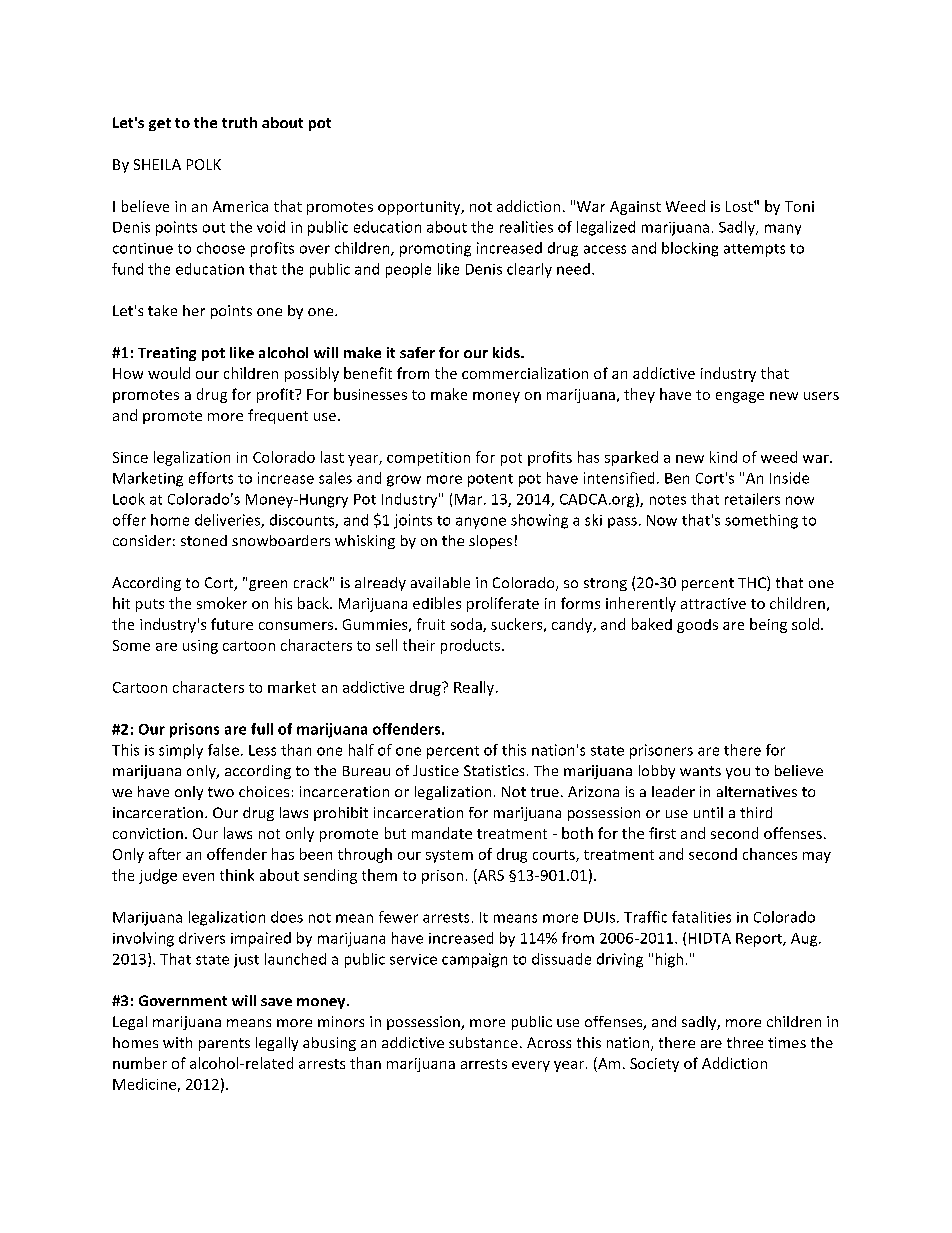  Describe the element at coordinates (483, 1042) in the image. I see `substance` at that location.
